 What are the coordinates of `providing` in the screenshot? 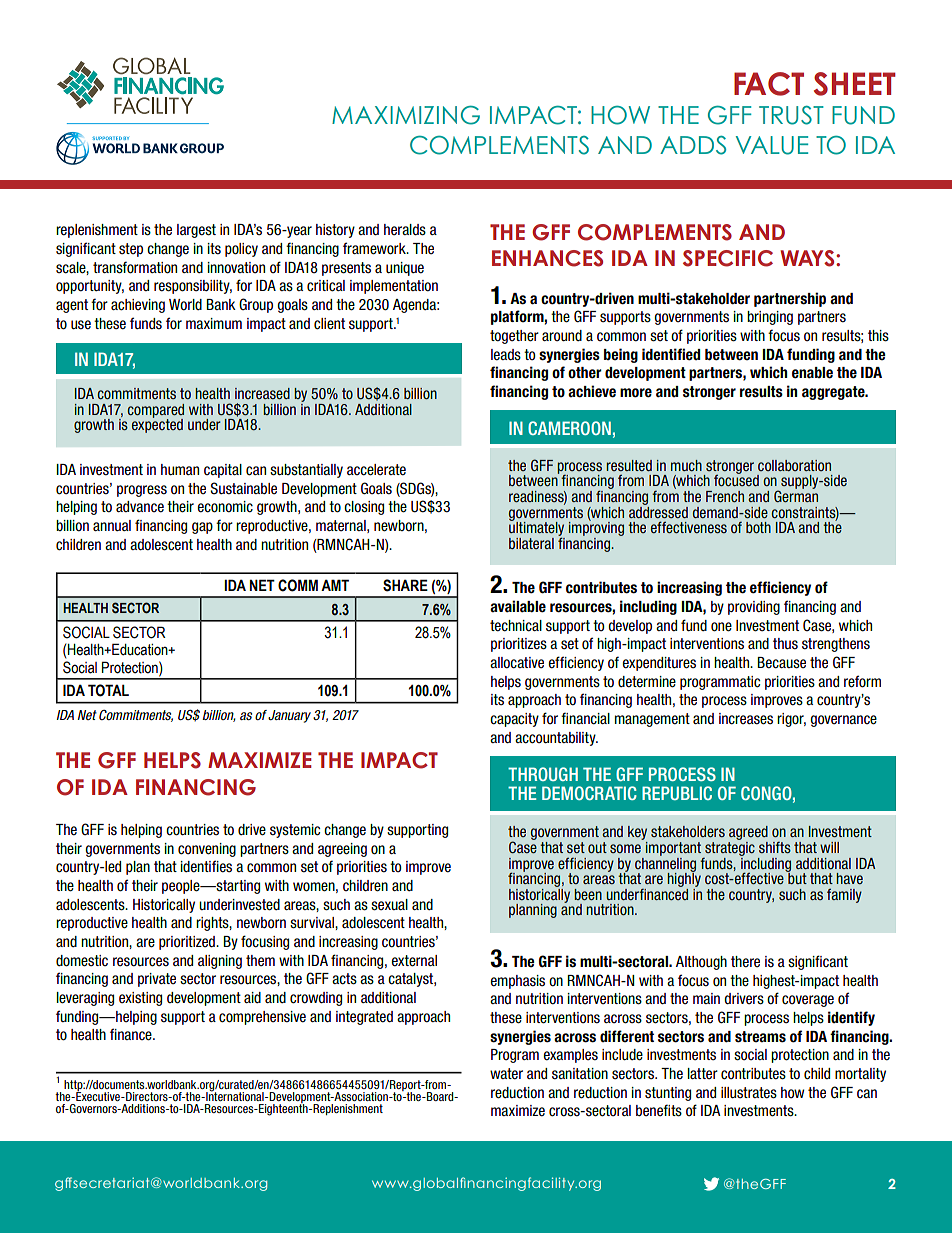 It's located at (754, 608).
